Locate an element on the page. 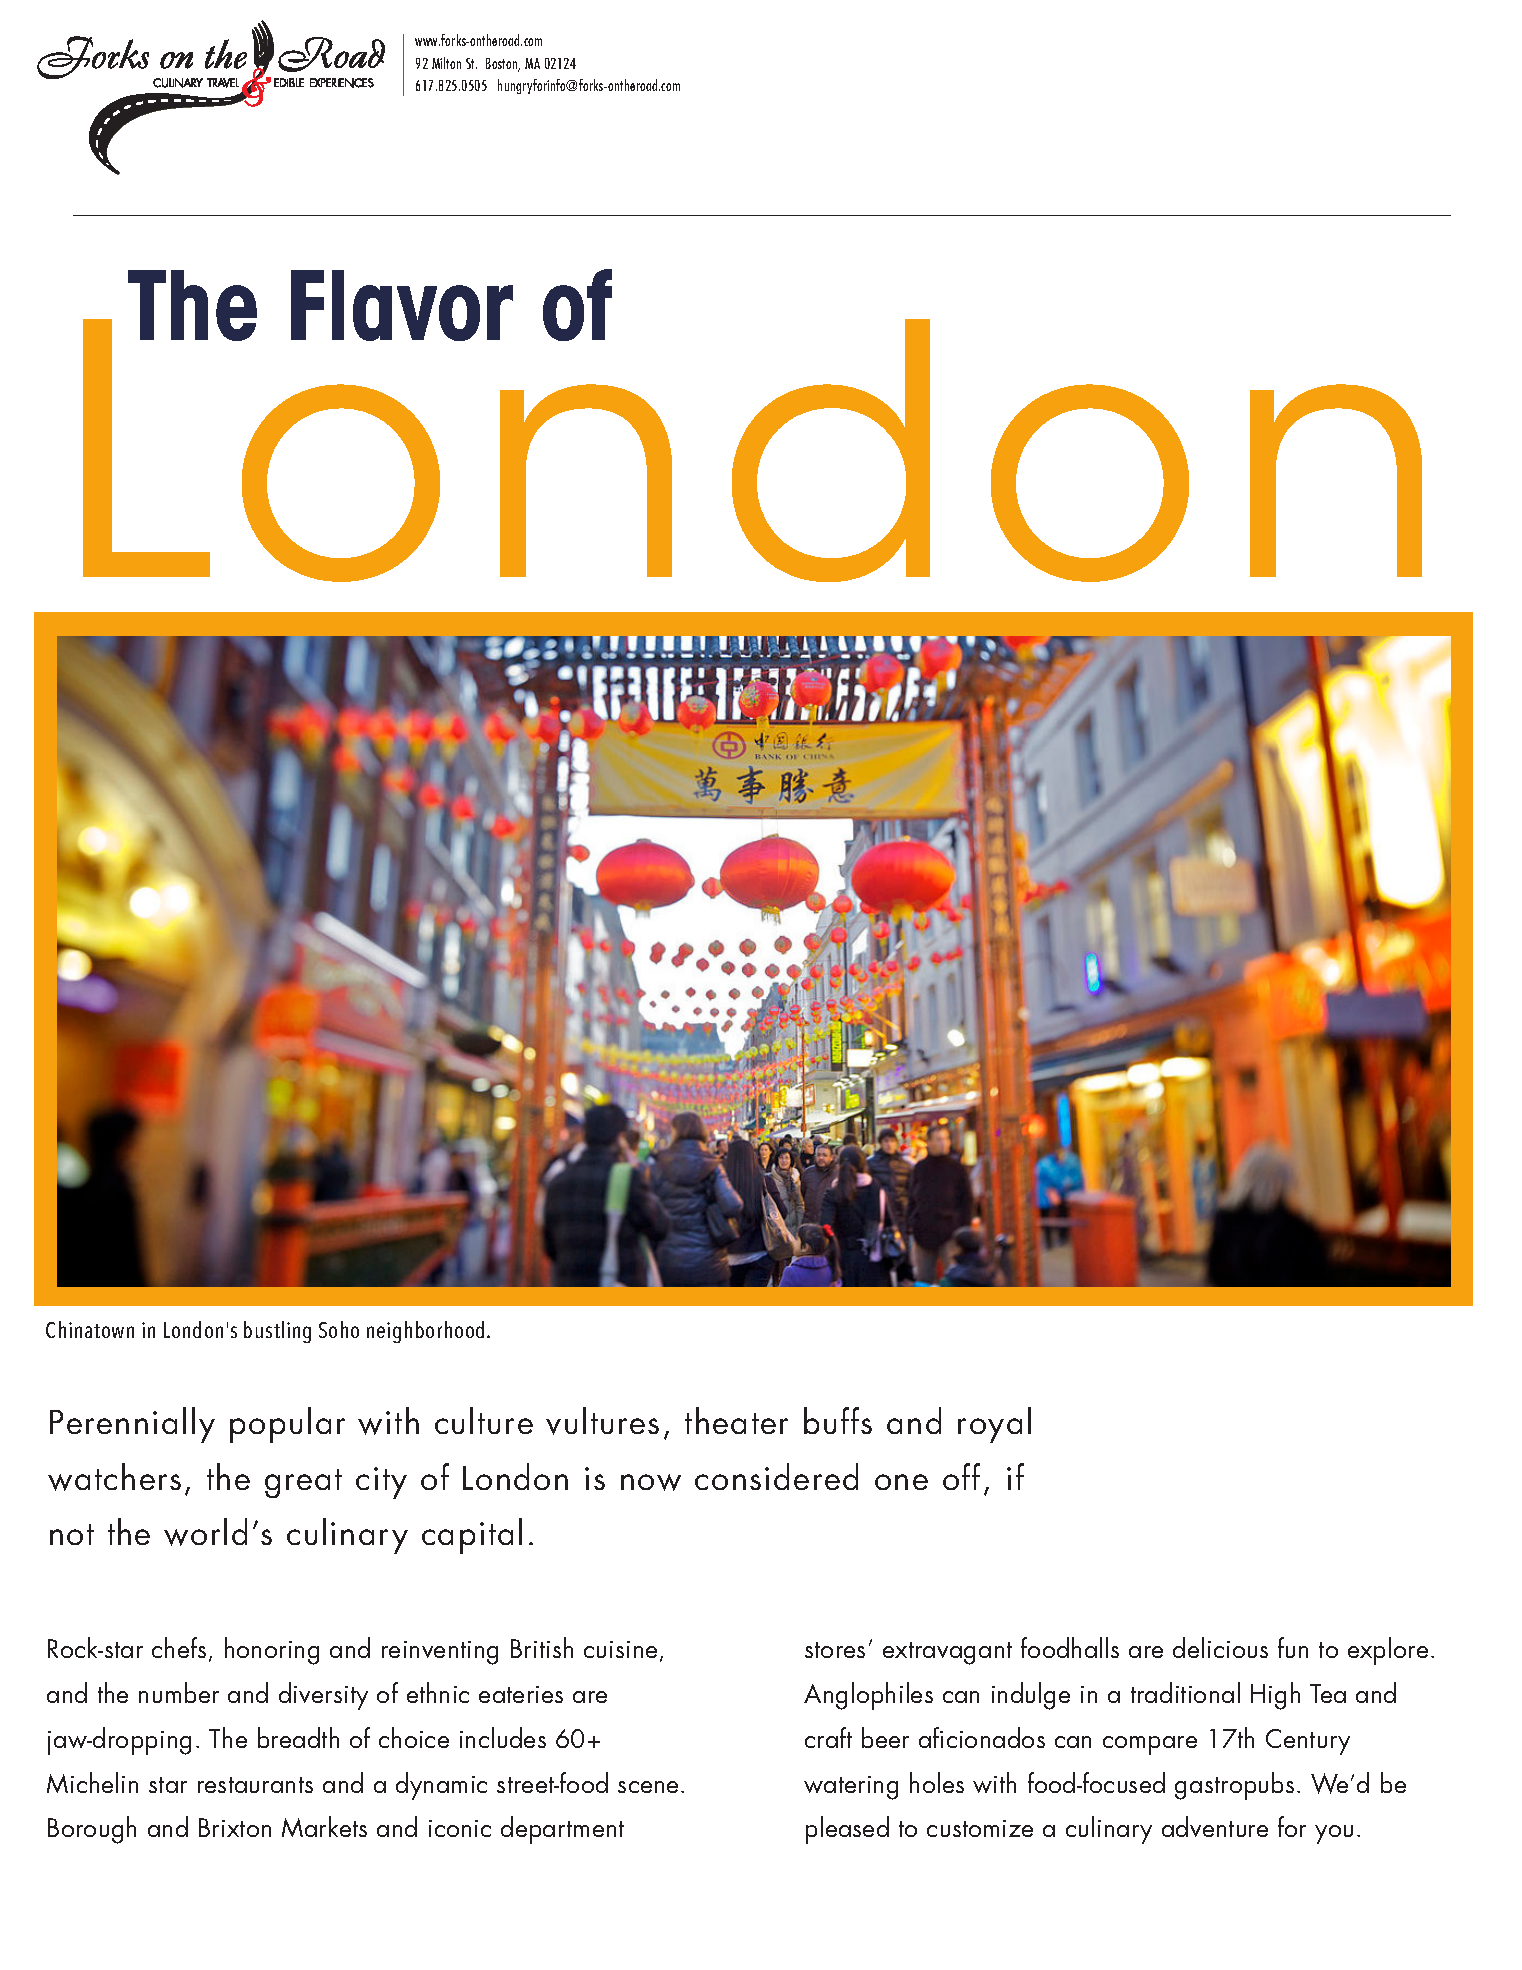 This image has width=1522, height=1970. Milton is located at coordinates (446, 63).
